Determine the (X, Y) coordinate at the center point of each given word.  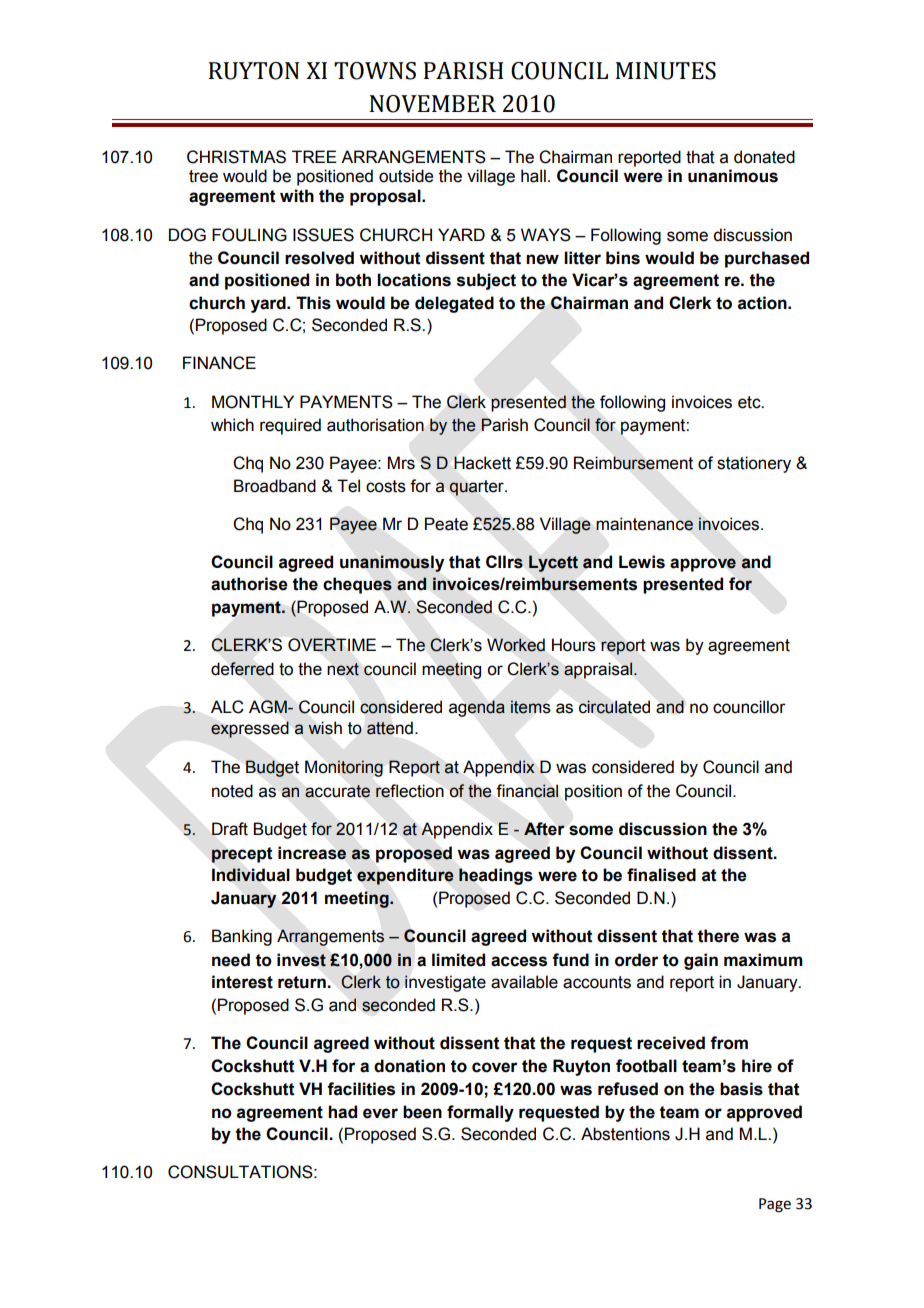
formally (480, 1113)
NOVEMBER (432, 104)
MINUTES (665, 71)
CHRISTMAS (236, 157)
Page (775, 1205)
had (342, 1112)
